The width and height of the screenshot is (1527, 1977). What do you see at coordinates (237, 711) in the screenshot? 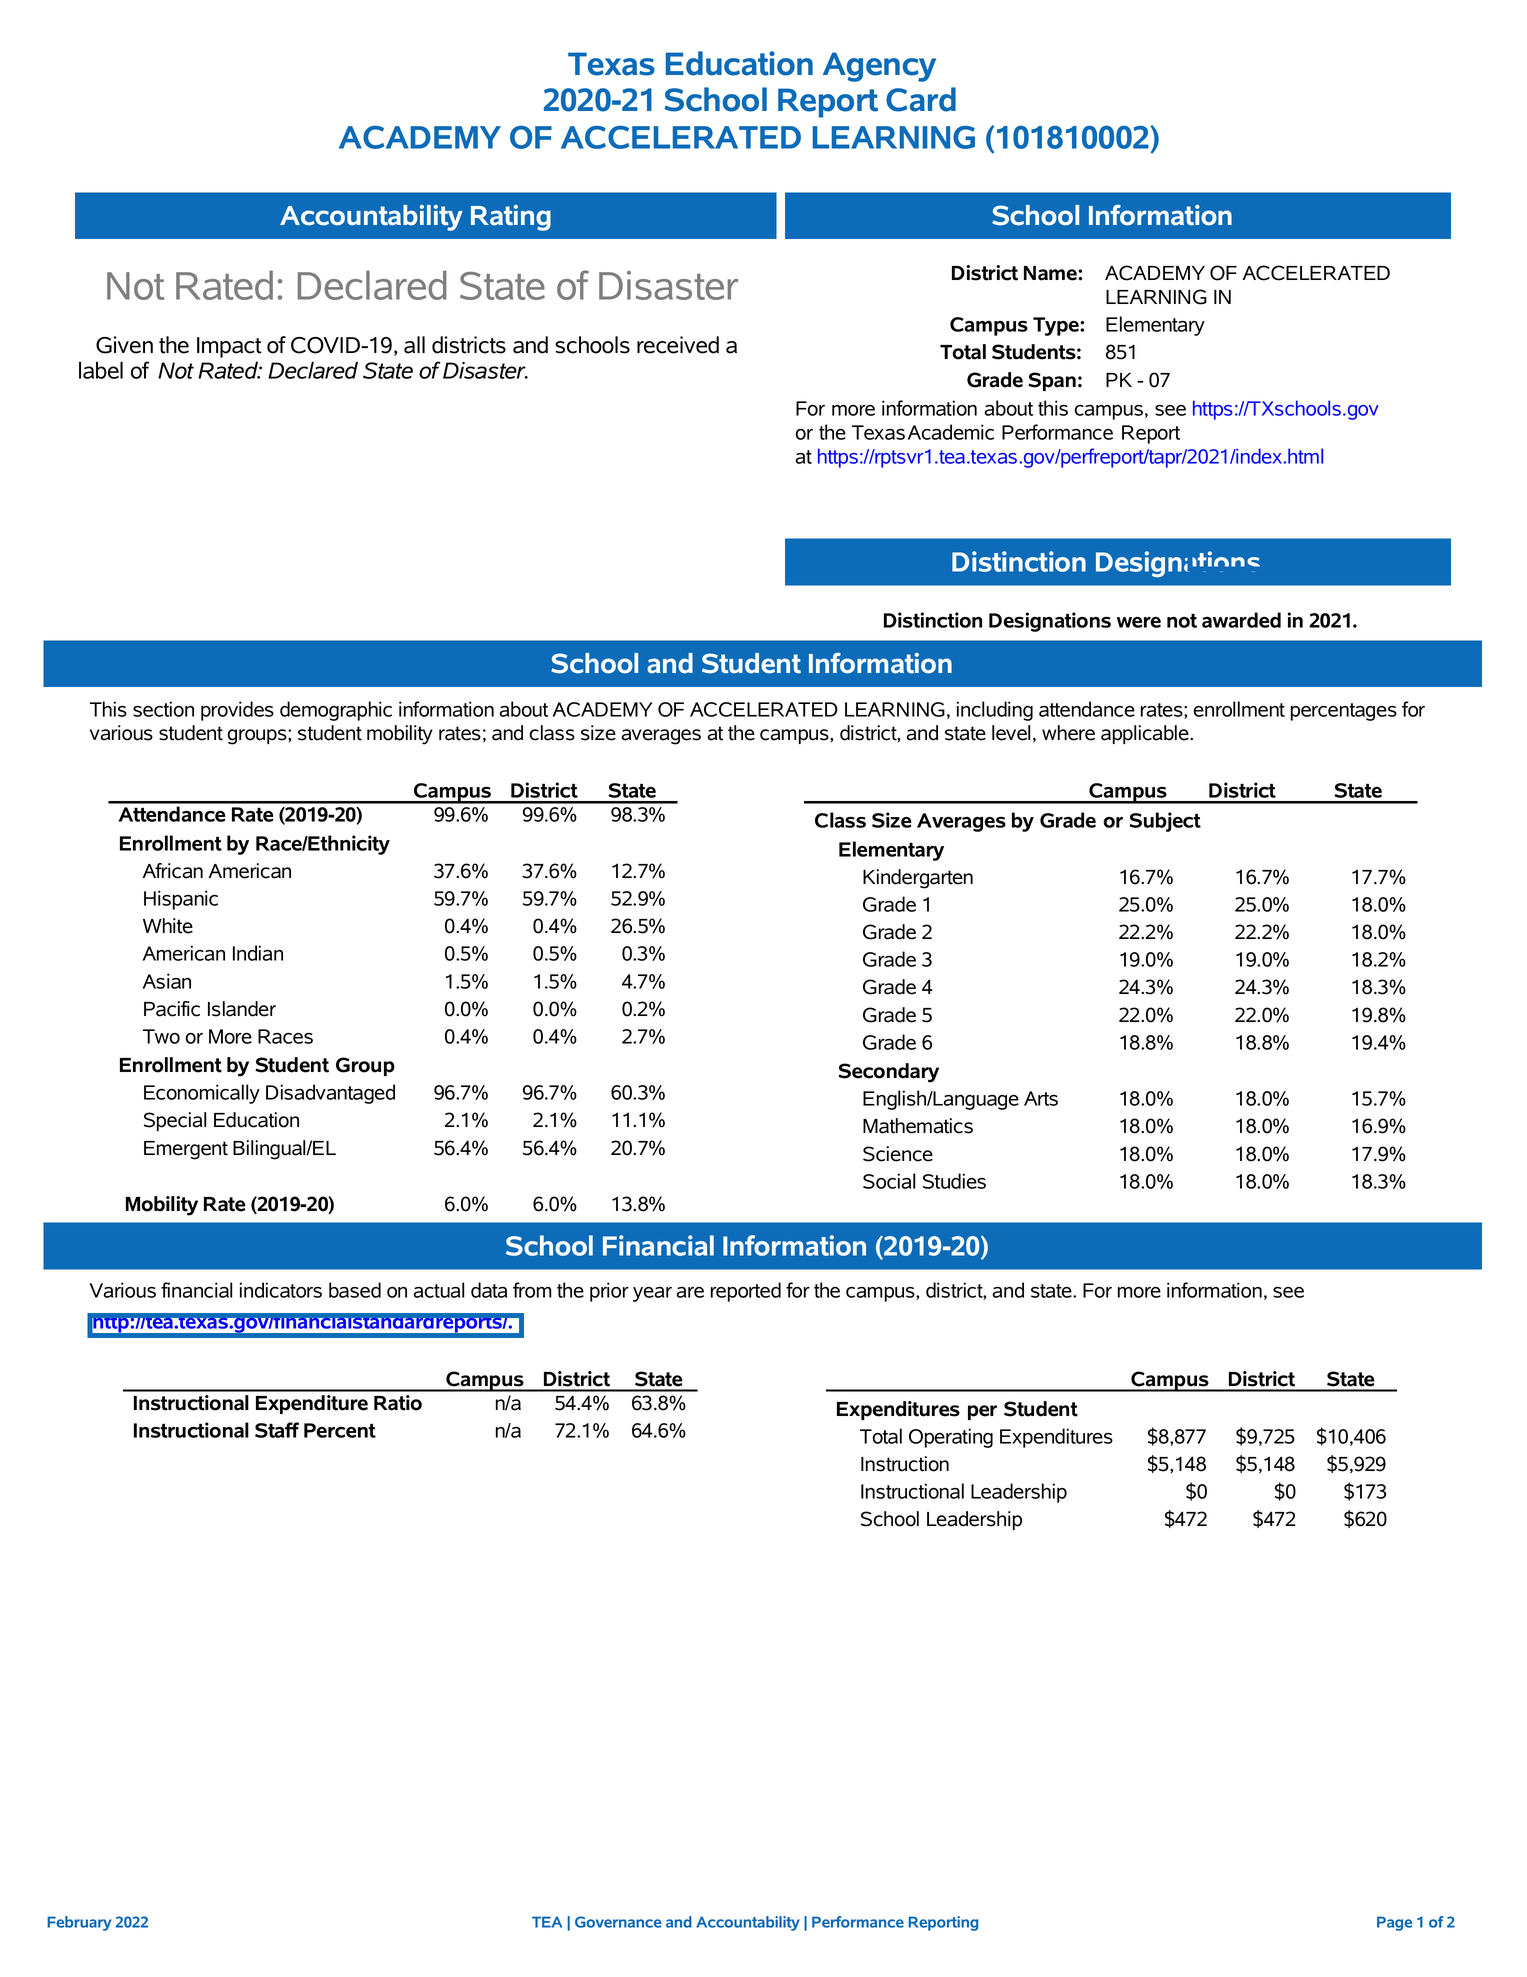
I see `provides` at bounding box center [237, 711].
